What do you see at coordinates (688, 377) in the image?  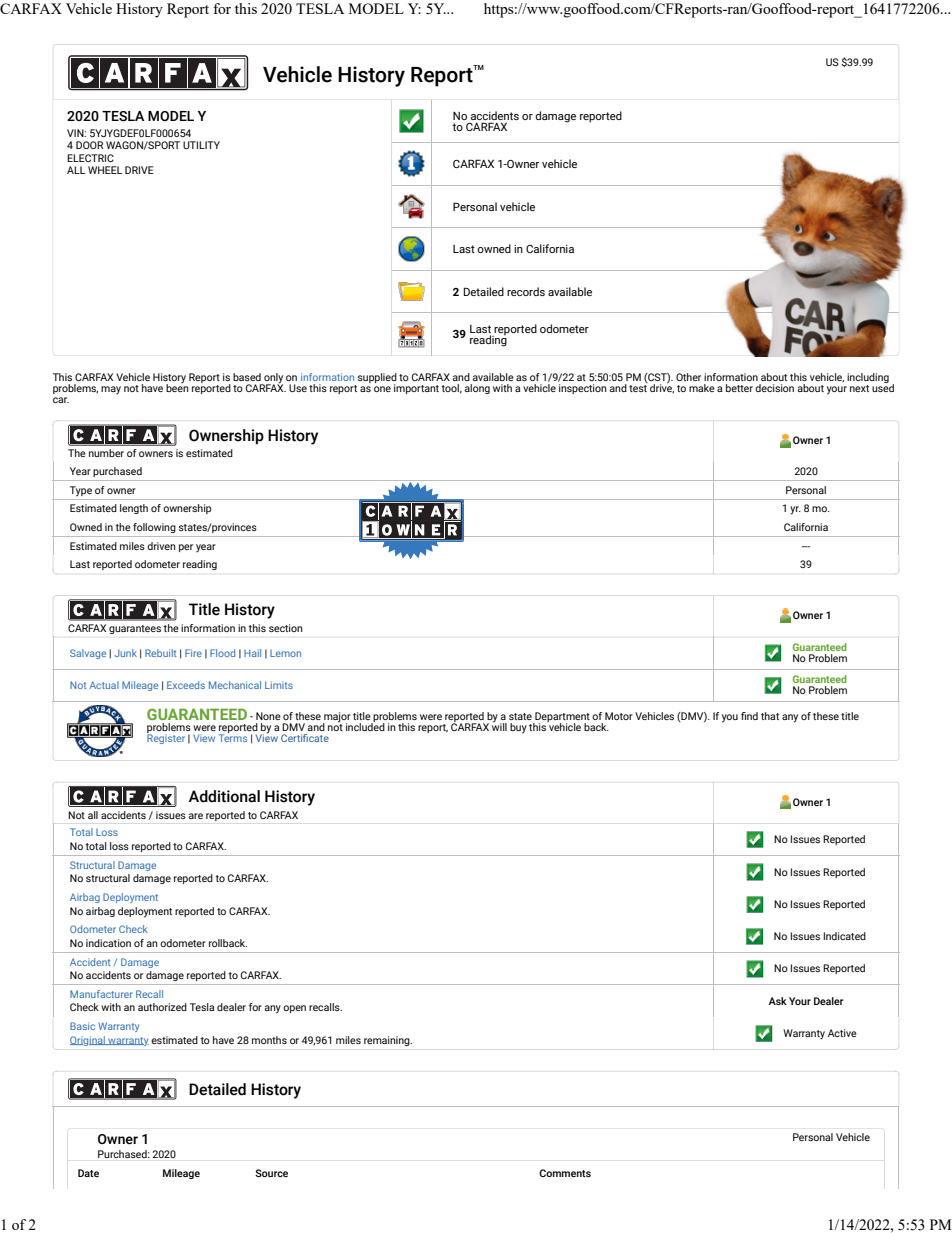 I see `Other` at bounding box center [688, 377].
